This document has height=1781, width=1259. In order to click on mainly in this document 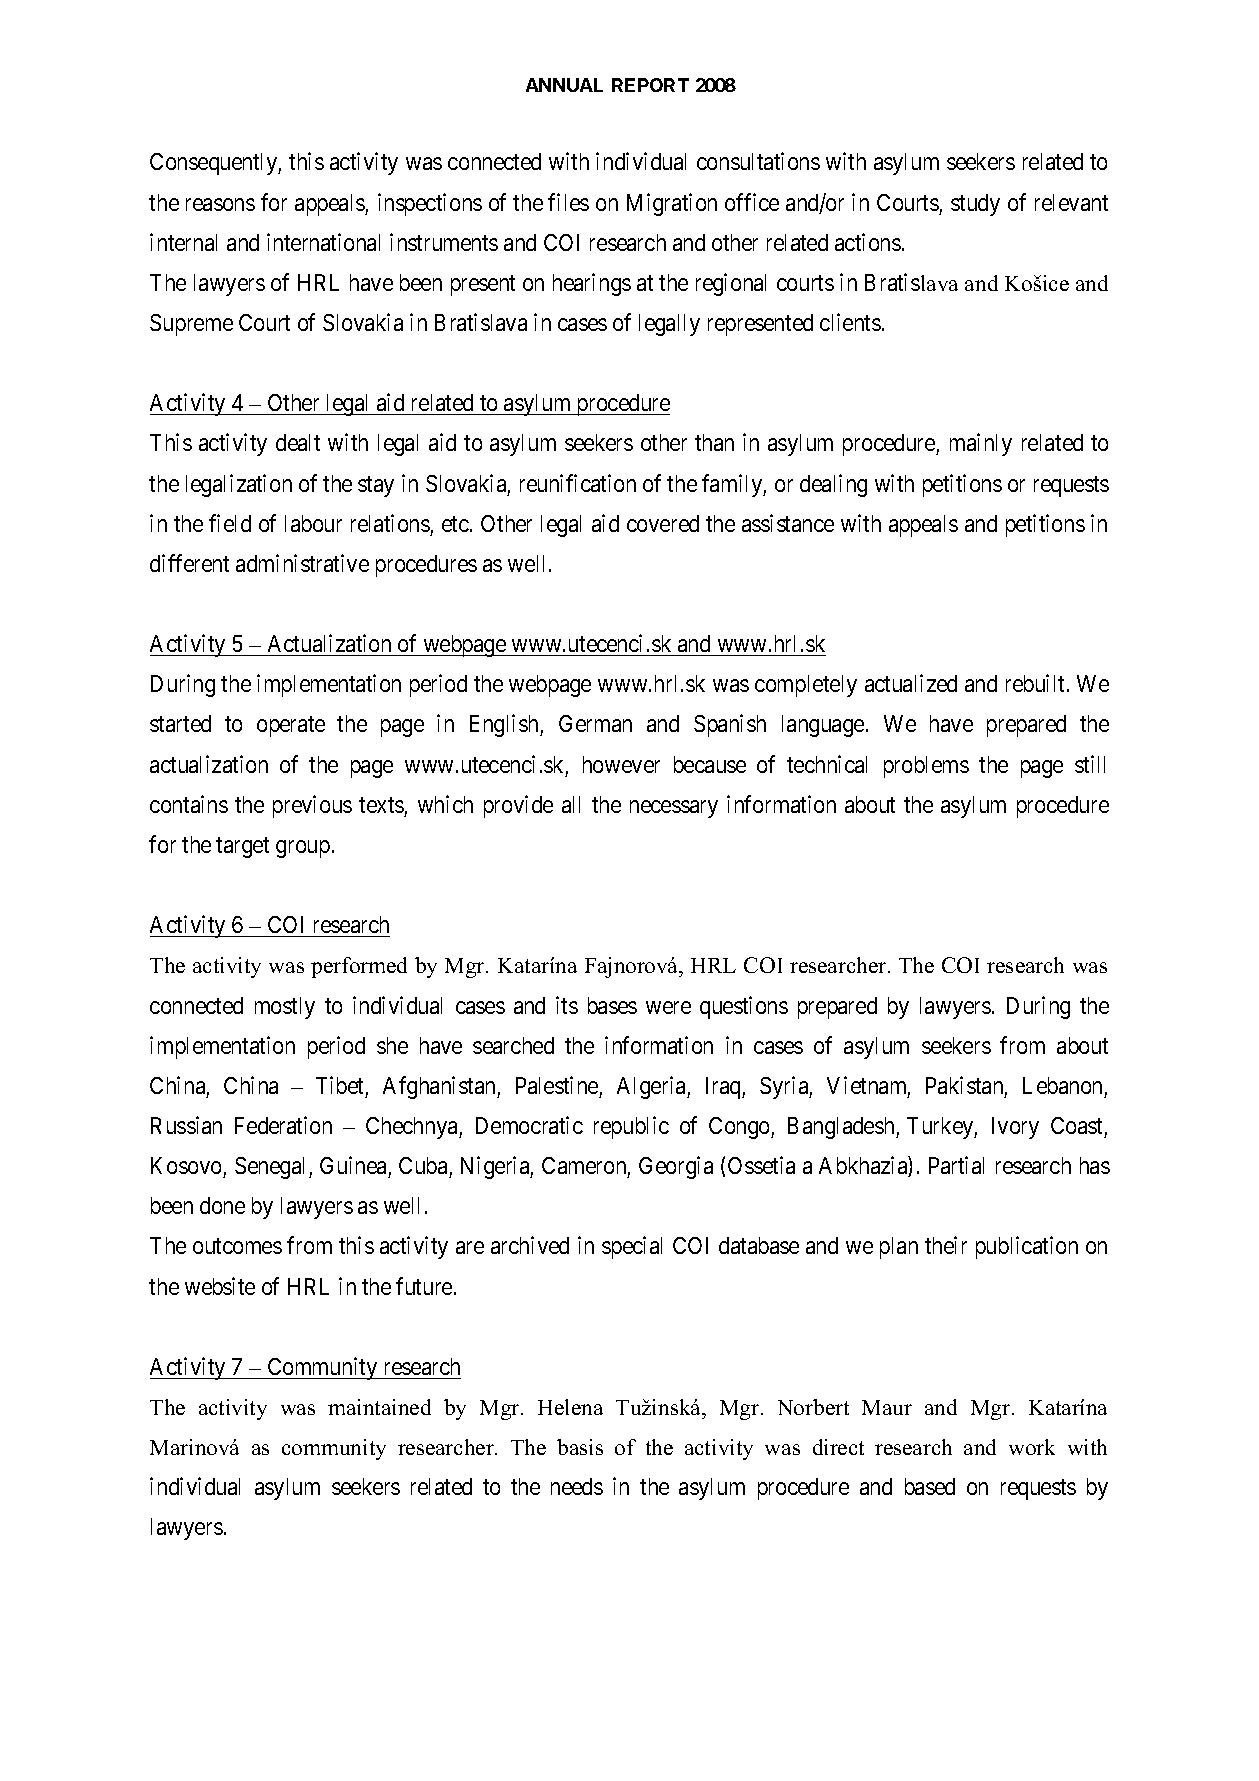, I will do `click(981, 444)`.
